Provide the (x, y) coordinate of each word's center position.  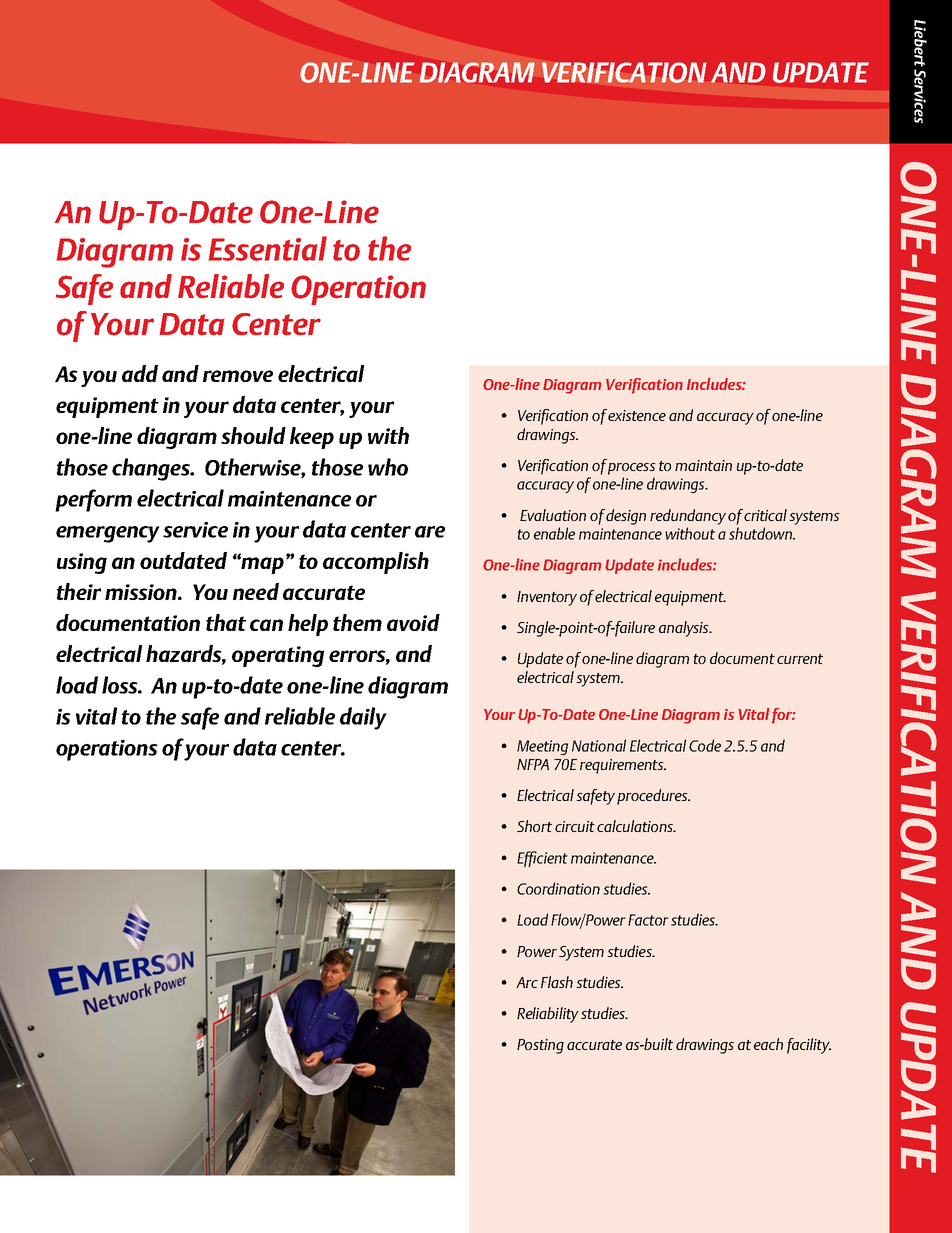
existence (637, 415)
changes (152, 469)
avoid (413, 622)
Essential (267, 248)
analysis (685, 629)
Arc (527, 982)
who (388, 467)
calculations (636, 826)
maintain (703, 465)
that (226, 622)
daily (363, 718)
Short (534, 826)
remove (238, 376)
